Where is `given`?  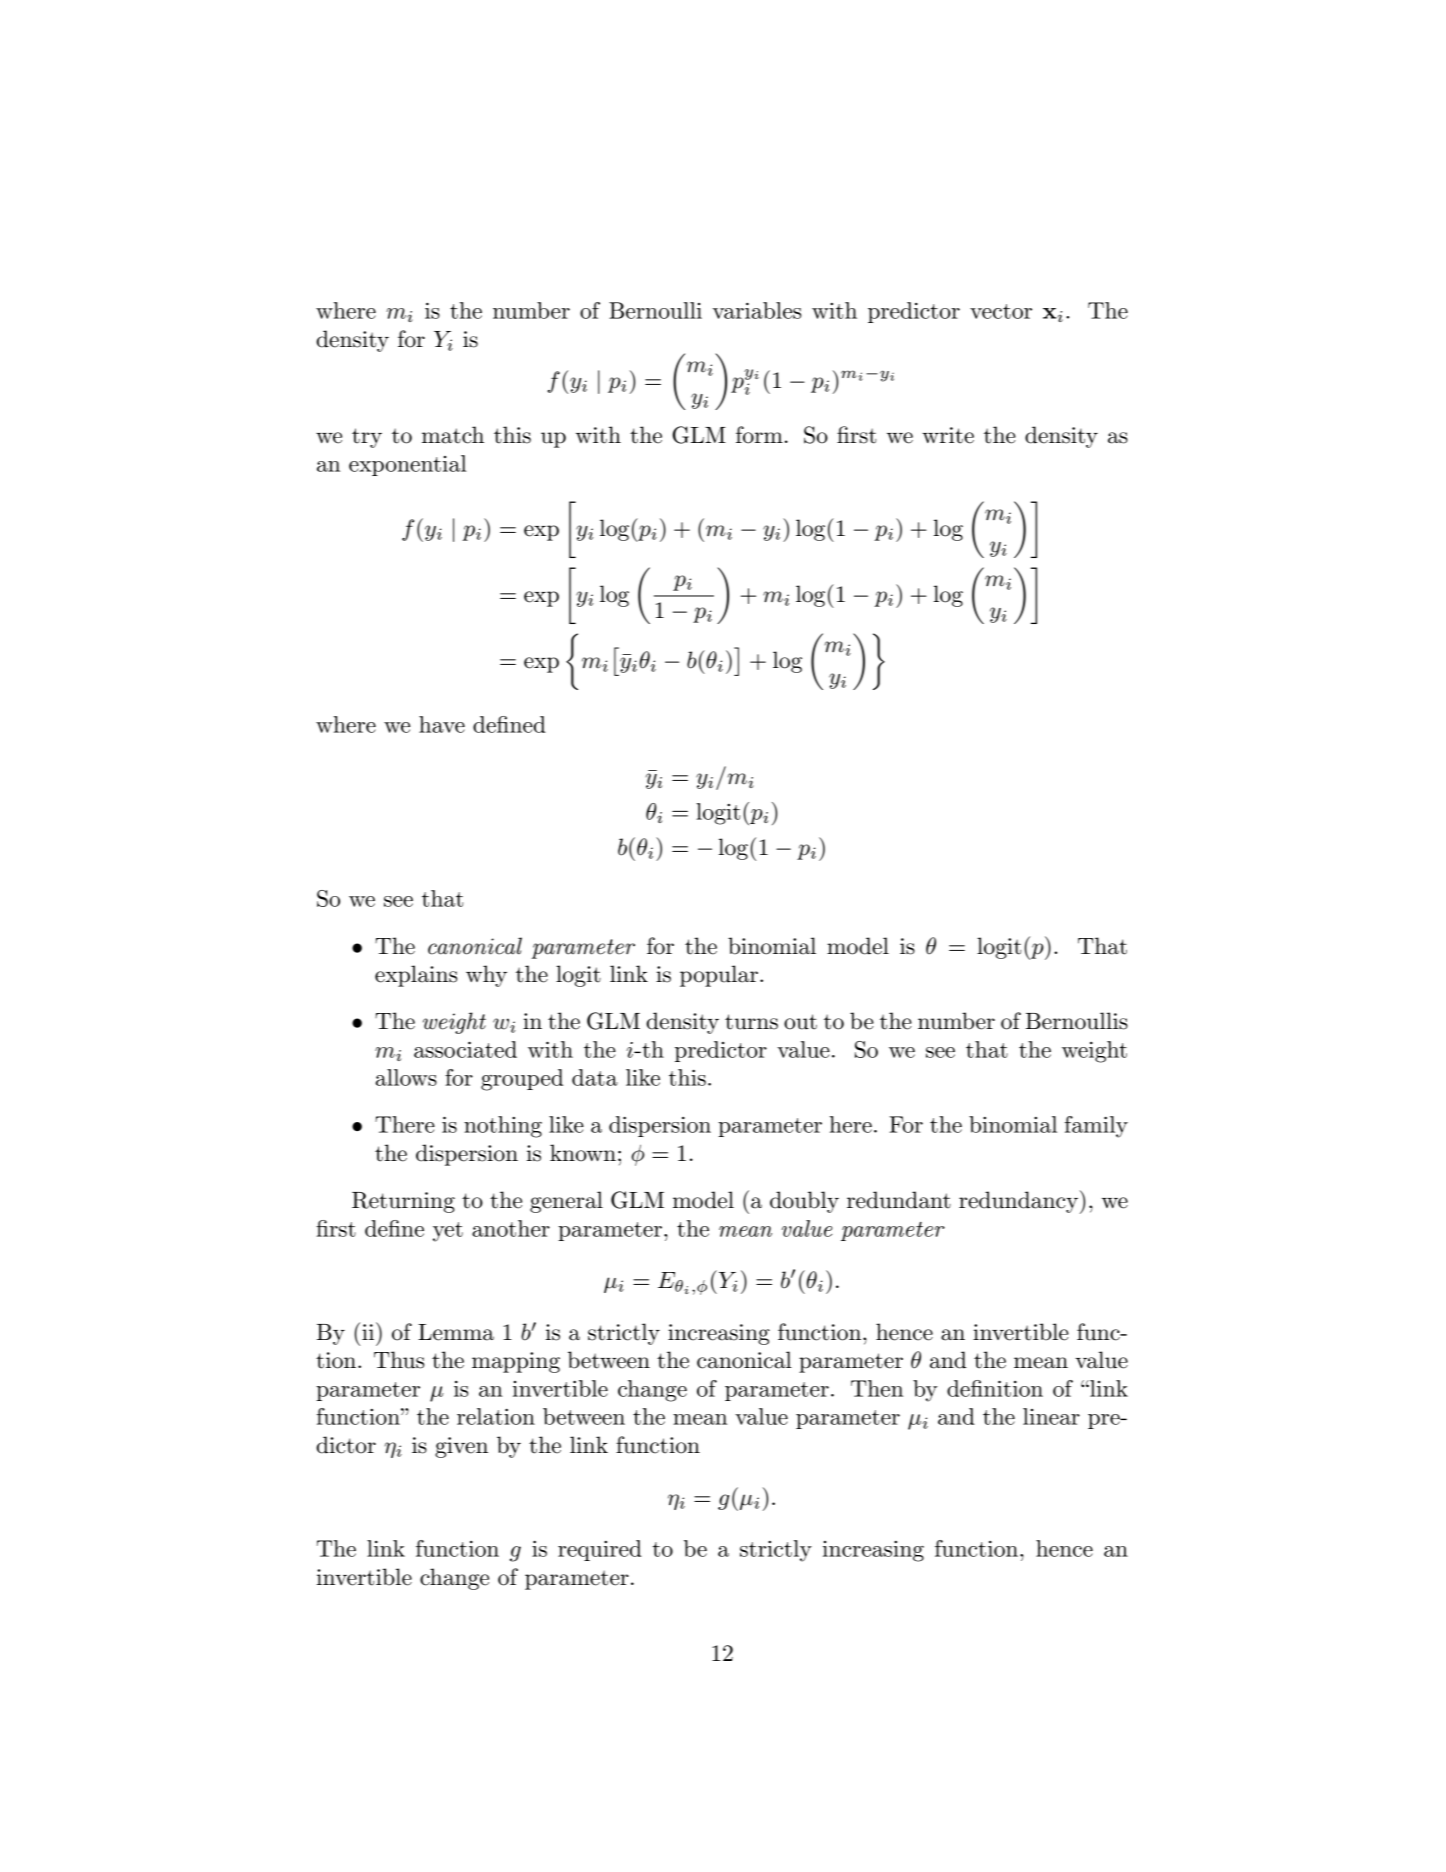
given is located at coordinates (461, 1447).
